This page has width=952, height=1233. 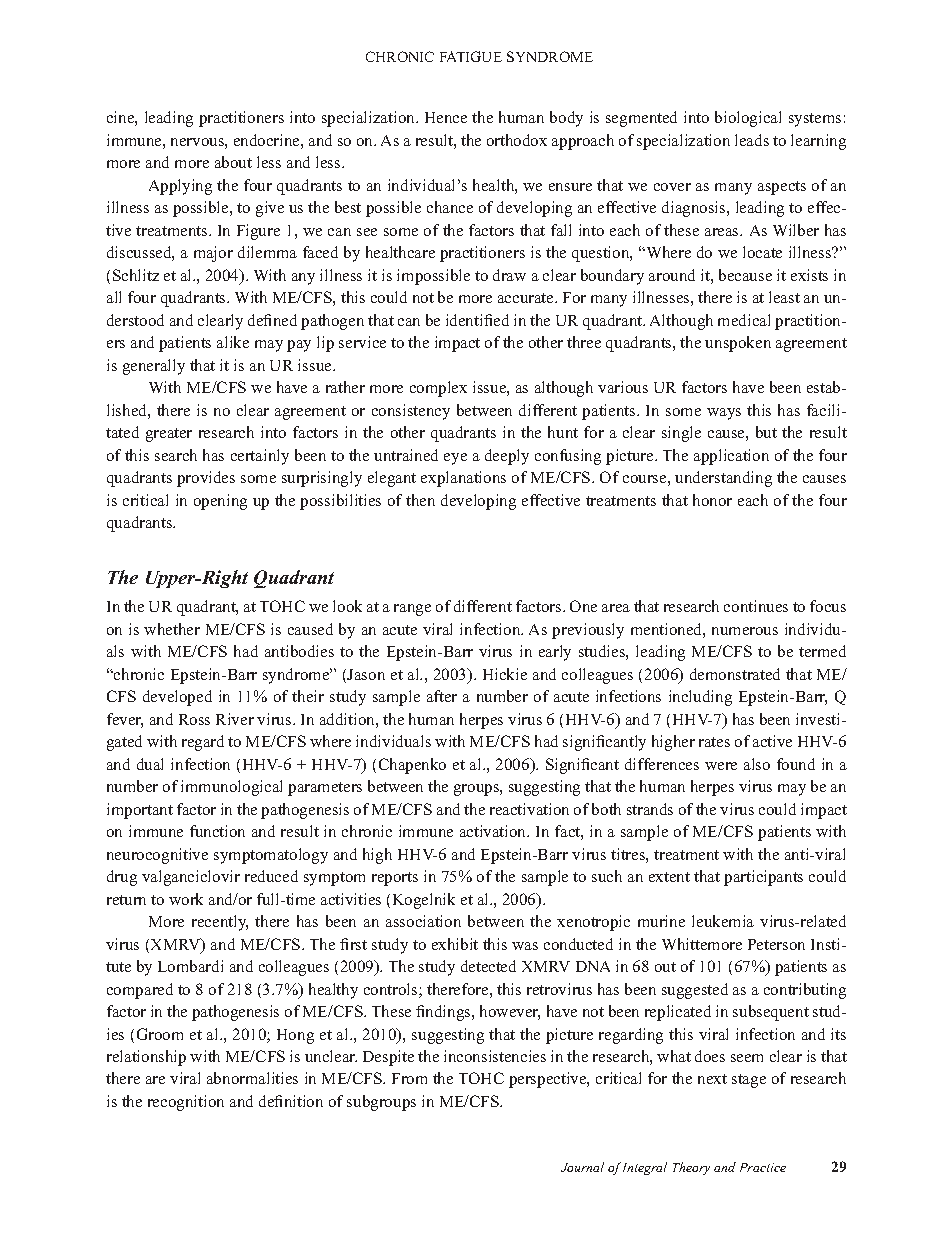 What do you see at coordinates (231, 788) in the page?
I see `immunological` at bounding box center [231, 788].
